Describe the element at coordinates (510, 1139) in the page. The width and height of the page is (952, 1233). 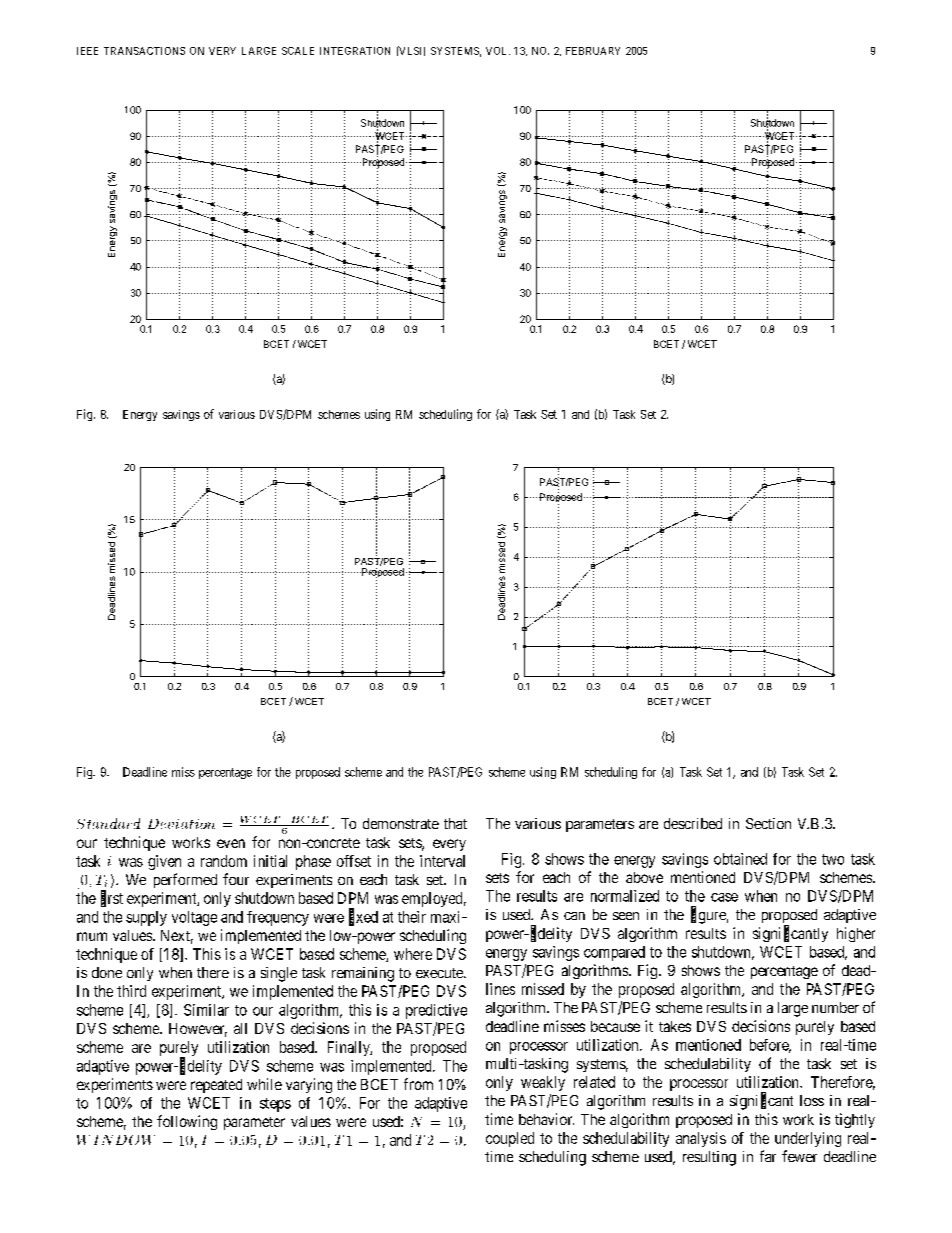
I see `coupled` at that location.
